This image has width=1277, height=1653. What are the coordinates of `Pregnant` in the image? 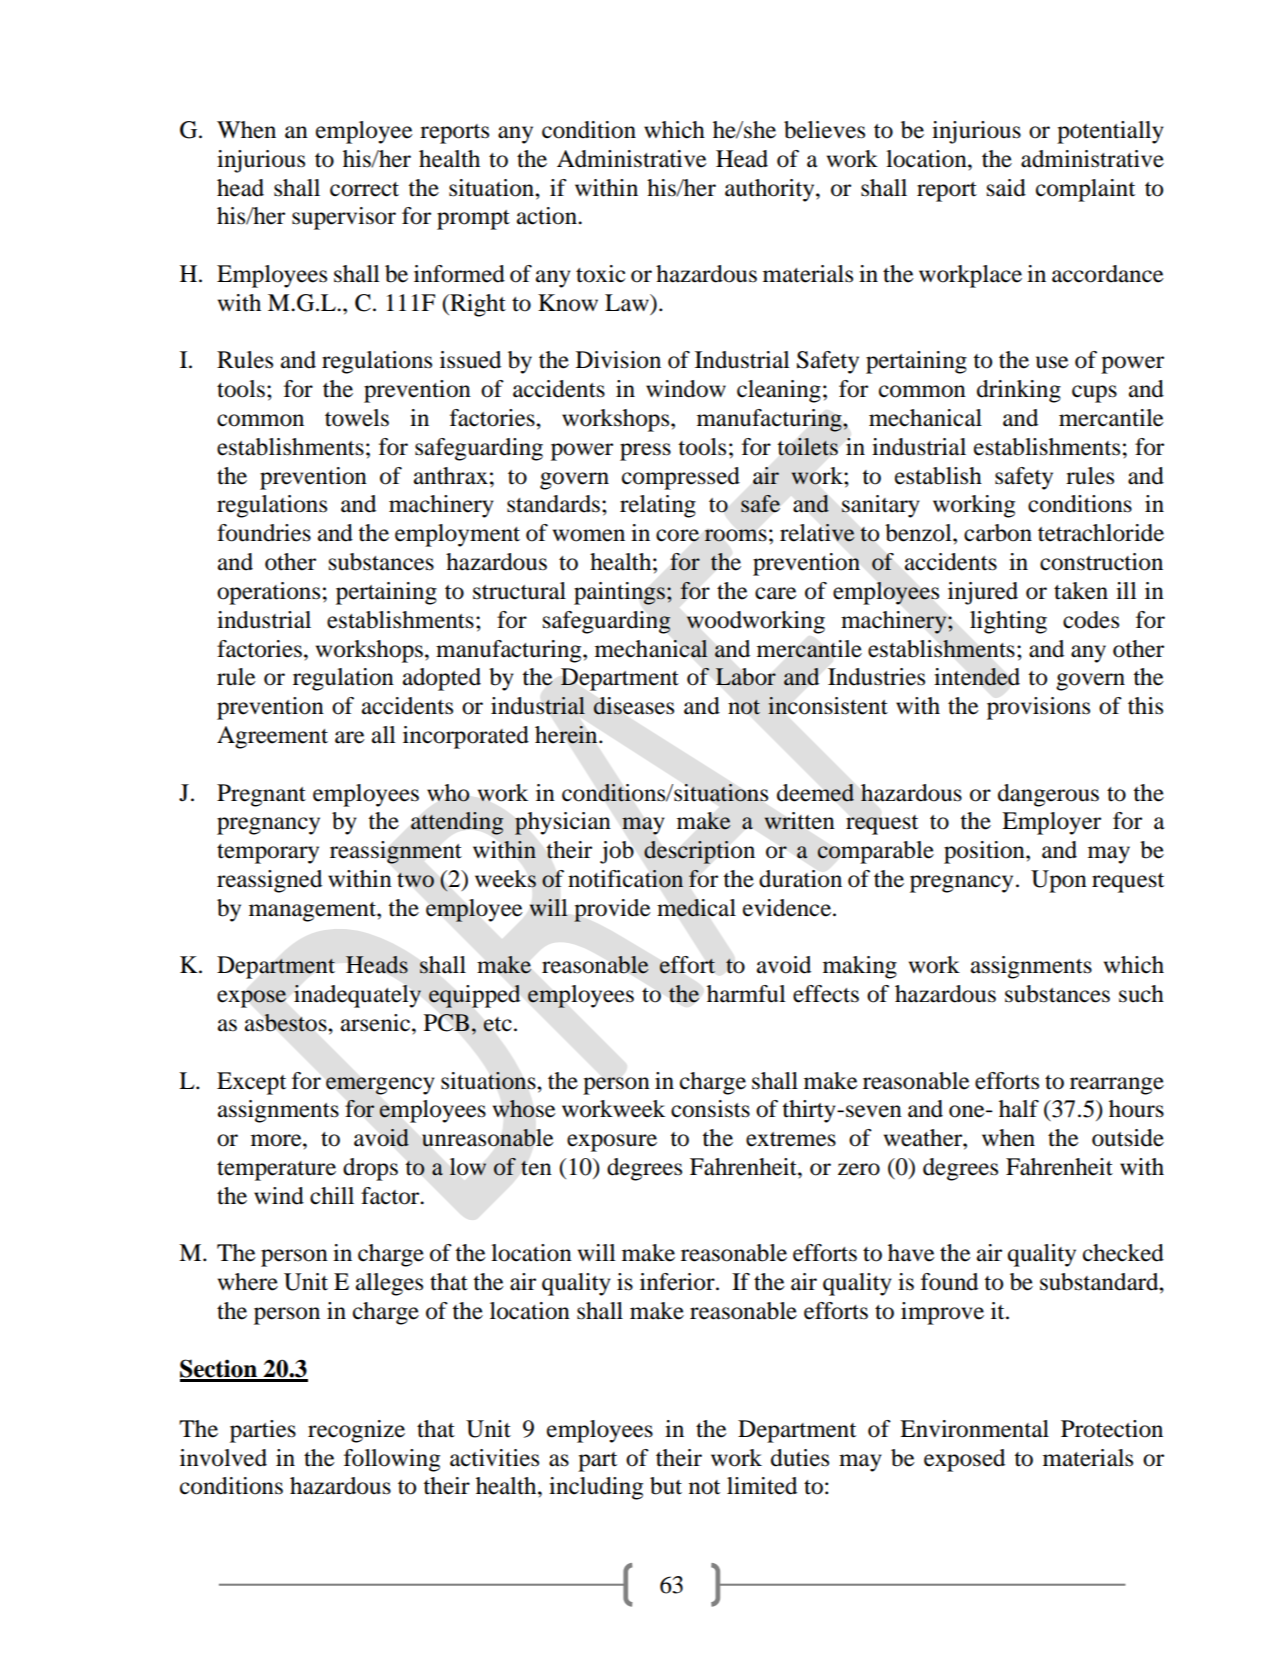 It's located at (261, 795).
